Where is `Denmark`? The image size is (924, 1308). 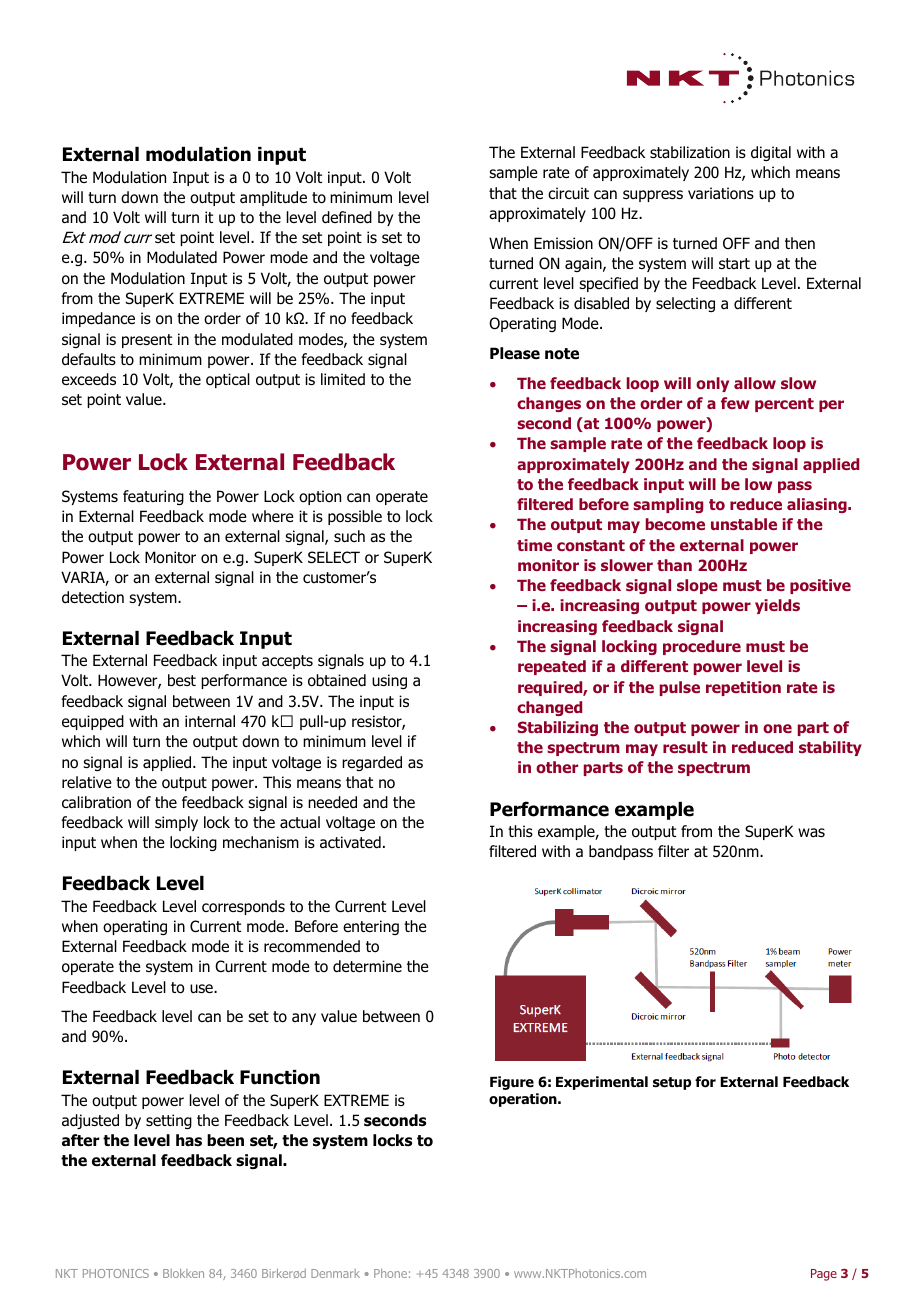 Denmark is located at coordinates (335, 1273).
